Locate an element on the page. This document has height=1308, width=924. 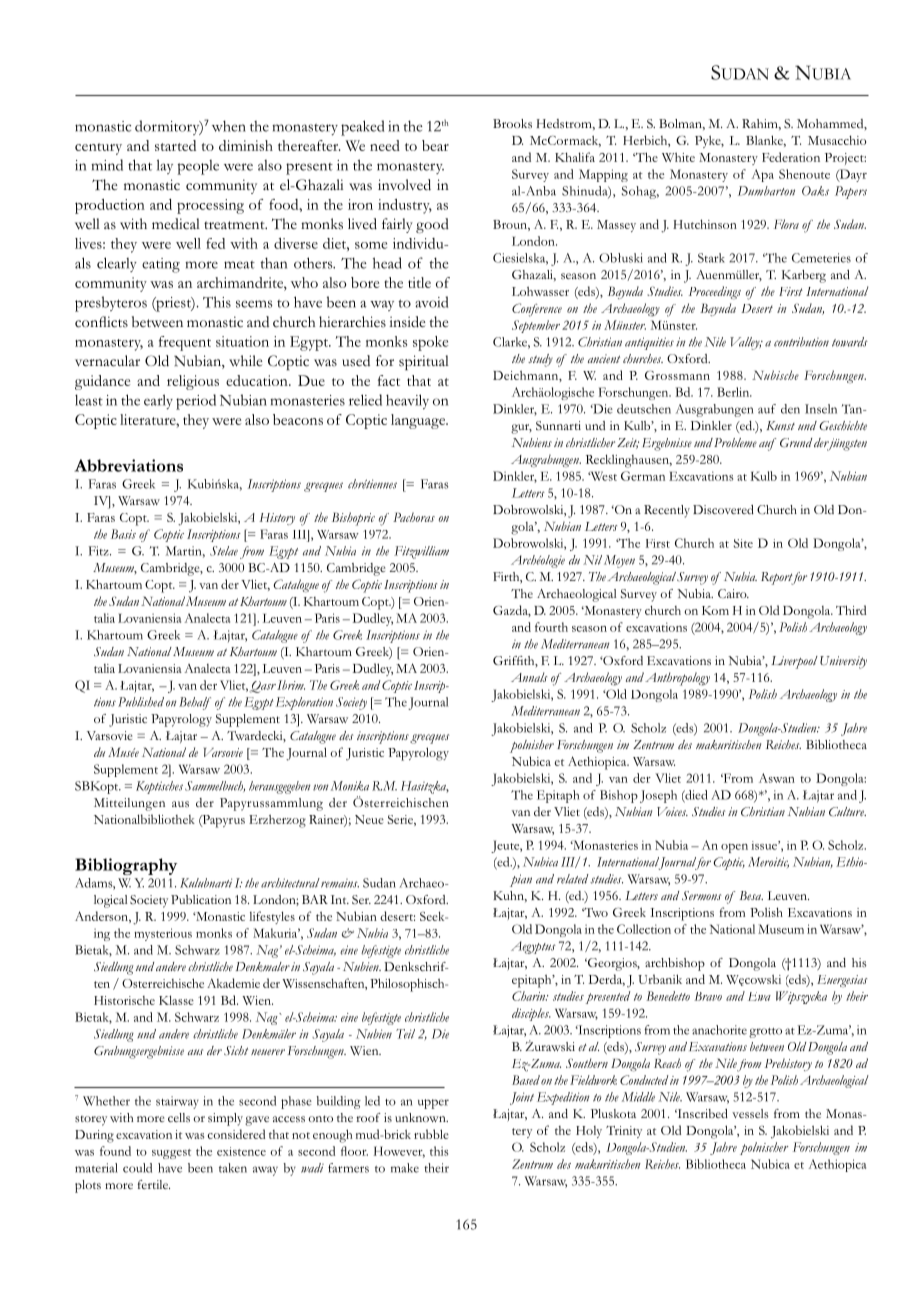
bear is located at coordinates (435, 145).
